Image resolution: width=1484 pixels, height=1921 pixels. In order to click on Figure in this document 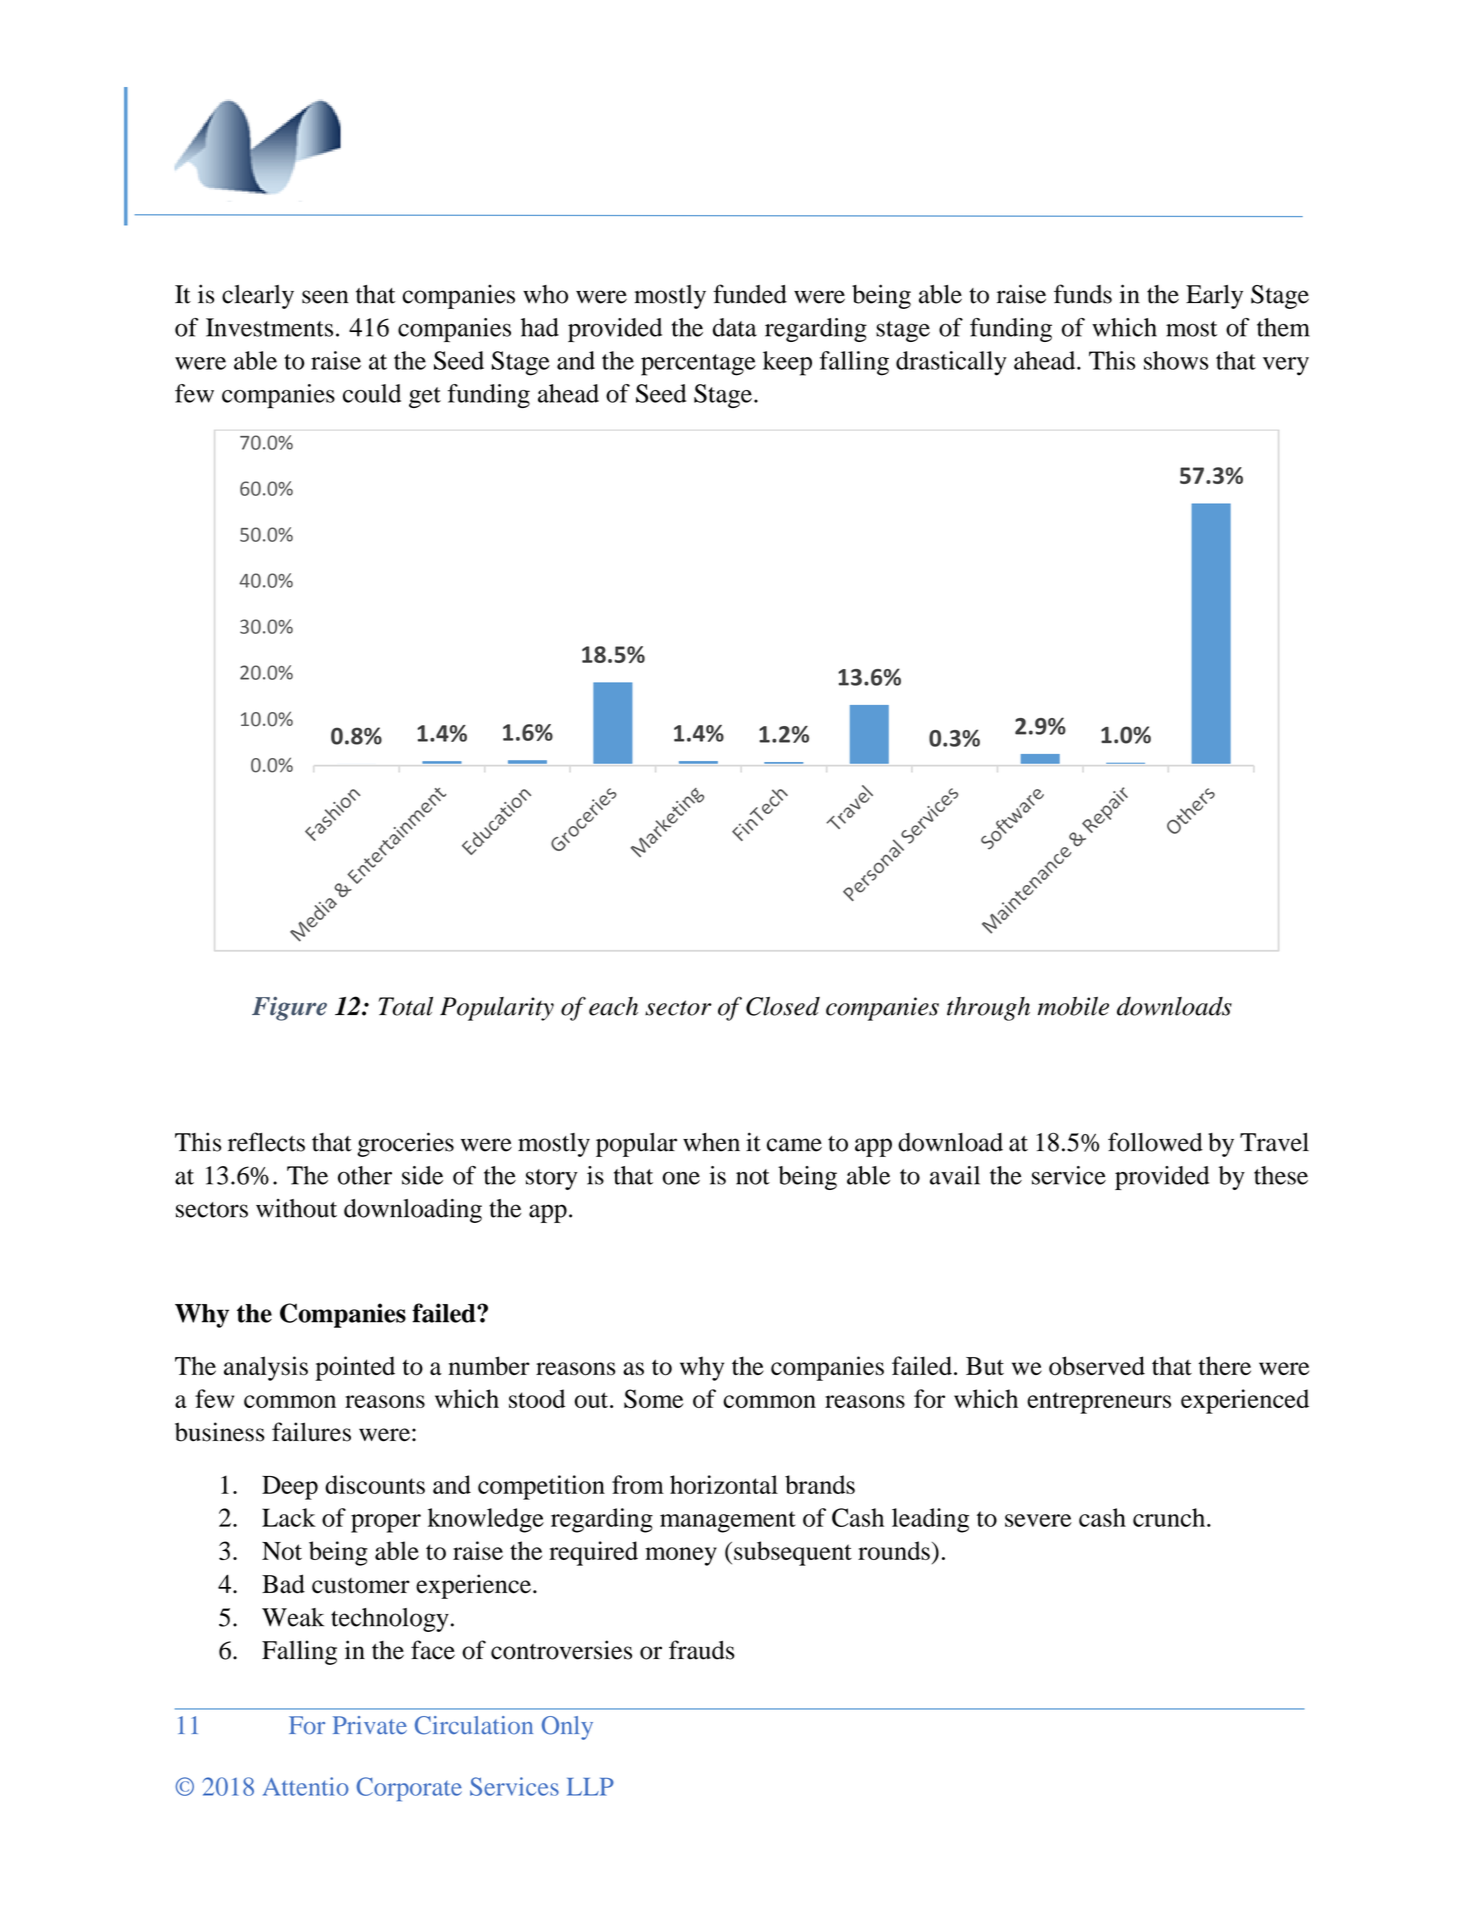, I will do `click(289, 1009)`.
